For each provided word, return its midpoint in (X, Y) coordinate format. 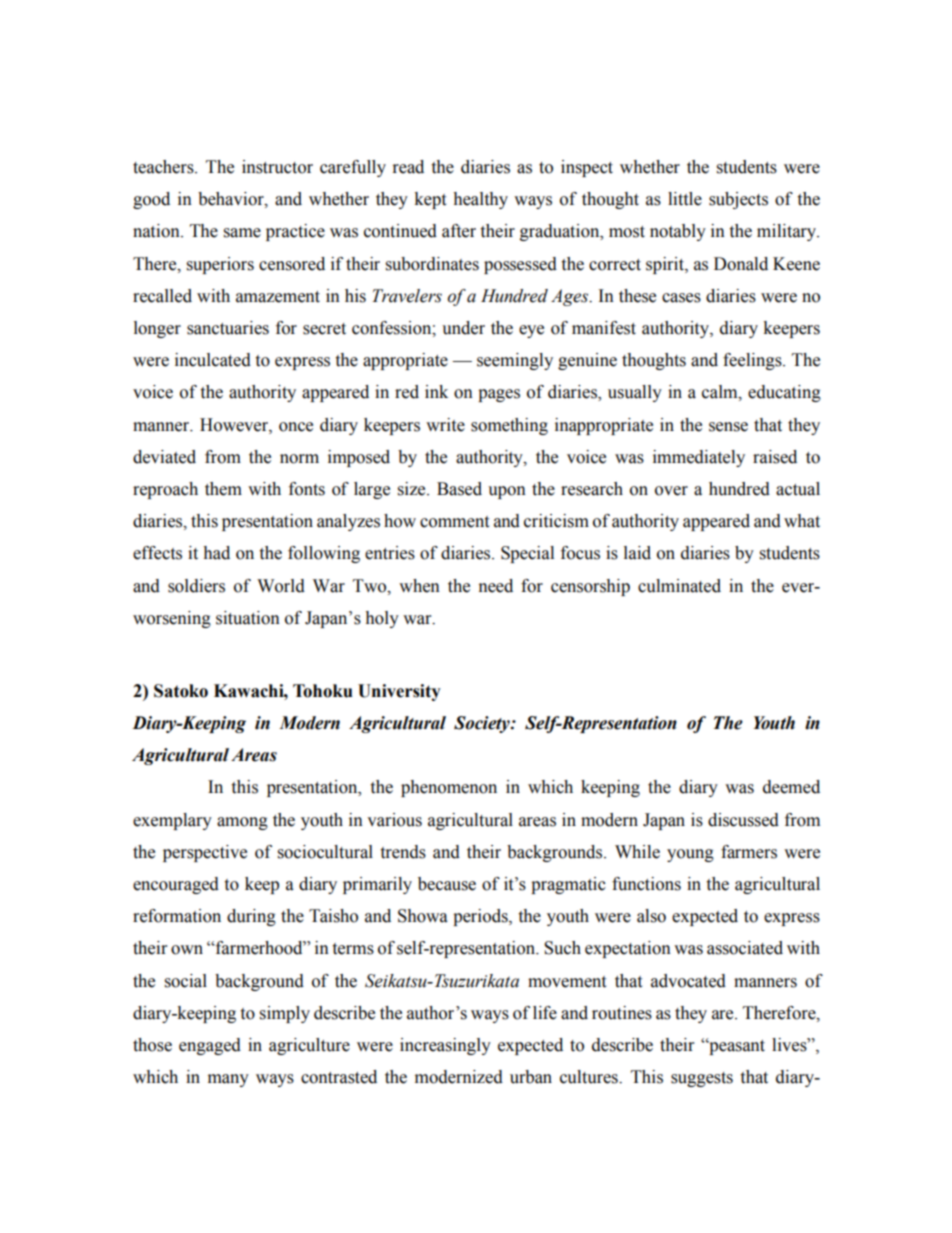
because (447, 884)
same (242, 233)
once (296, 427)
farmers (749, 852)
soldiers (196, 586)
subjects (738, 200)
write (445, 425)
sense (728, 427)
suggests (702, 1079)
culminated (679, 586)
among (242, 823)
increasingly (445, 1046)
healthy (480, 200)
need (496, 586)
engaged (210, 1046)
